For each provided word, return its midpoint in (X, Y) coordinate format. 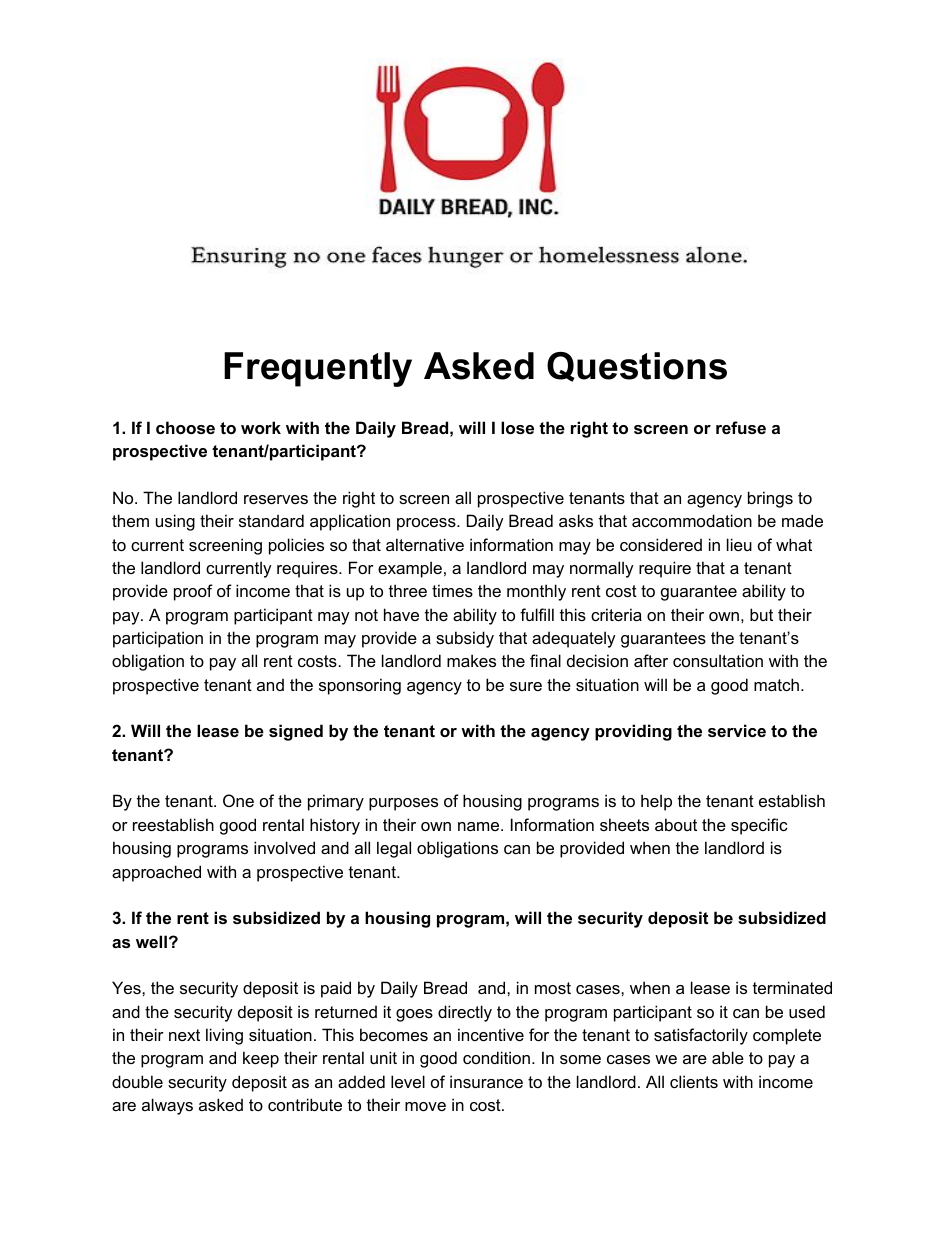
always (167, 1106)
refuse (741, 427)
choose (185, 427)
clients (694, 1081)
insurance (486, 1081)
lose (517, 427)
